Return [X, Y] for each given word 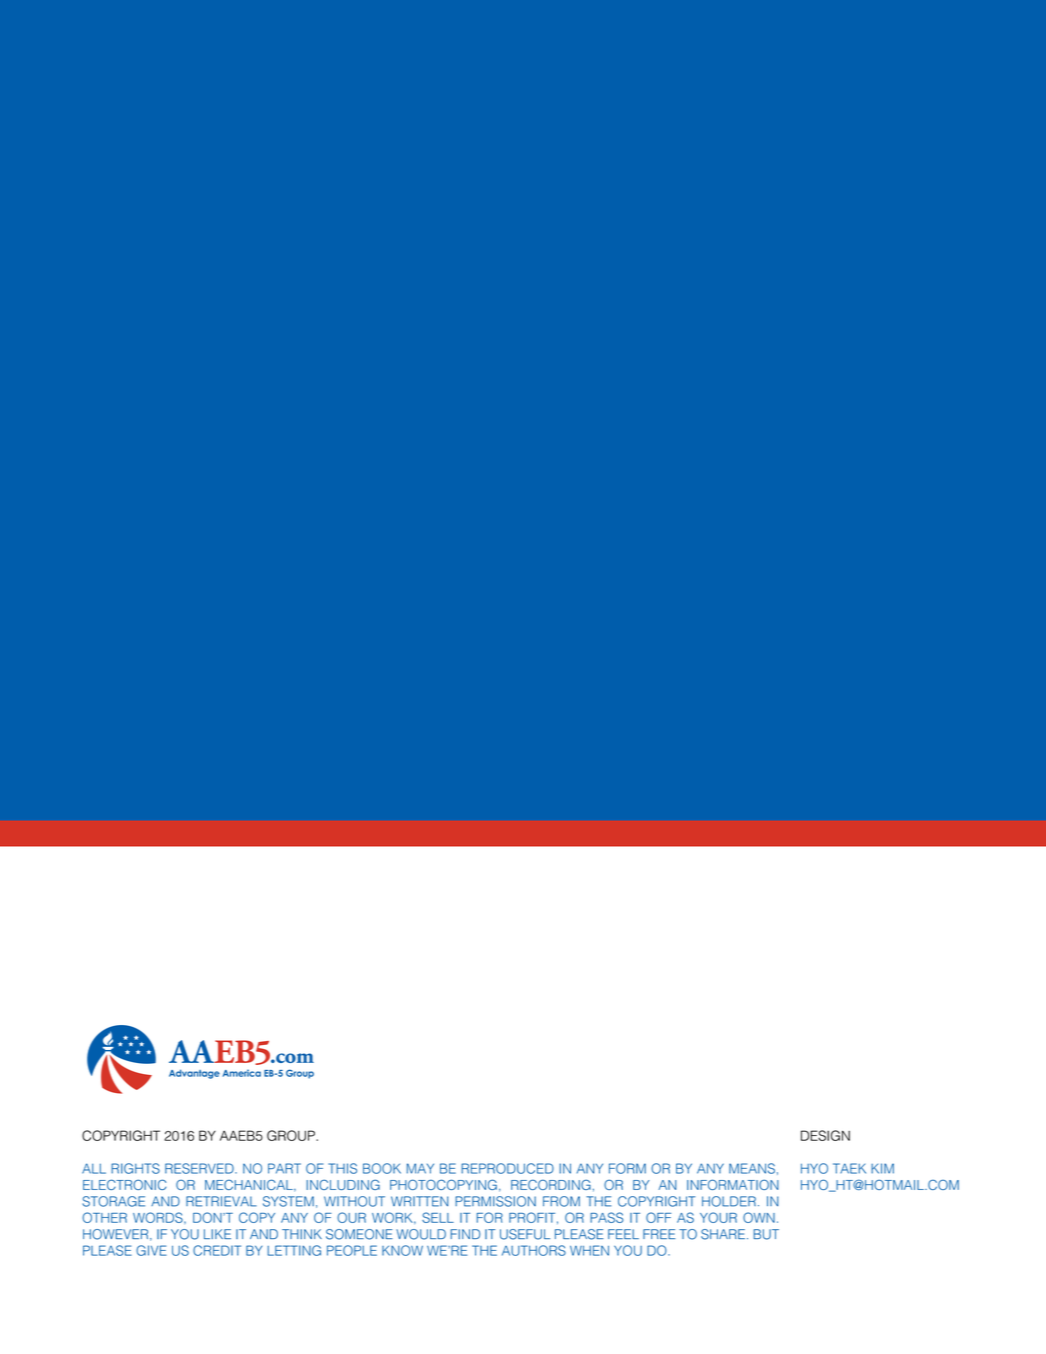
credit [217, 1250]
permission [495, 1201]
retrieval [221, 1201]
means [752, 1168]
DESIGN [825, 1135]
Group [292, 1135]
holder [729, 1201]
